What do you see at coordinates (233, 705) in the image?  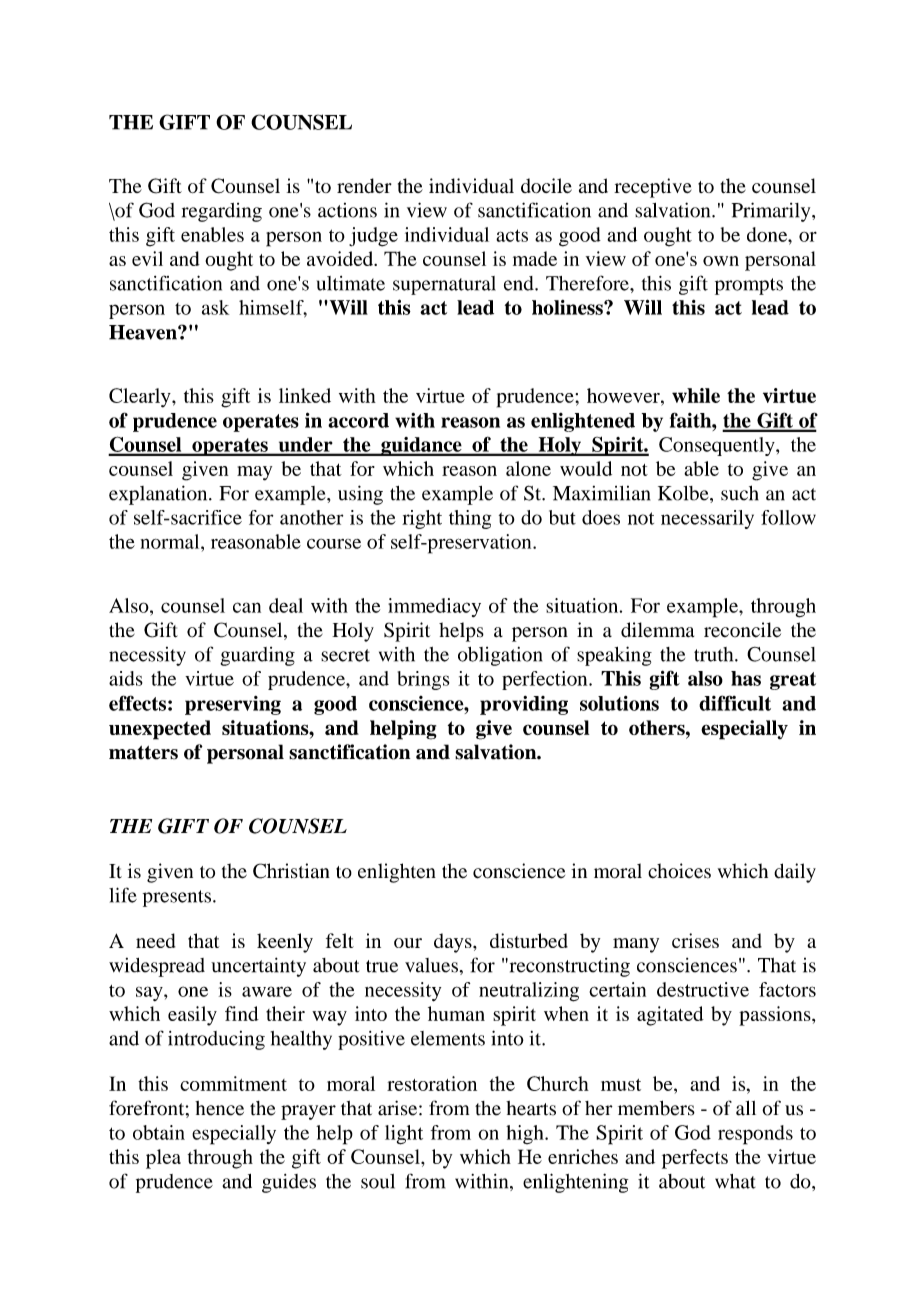 I see `preserving` at bounding box center [233, 705].
